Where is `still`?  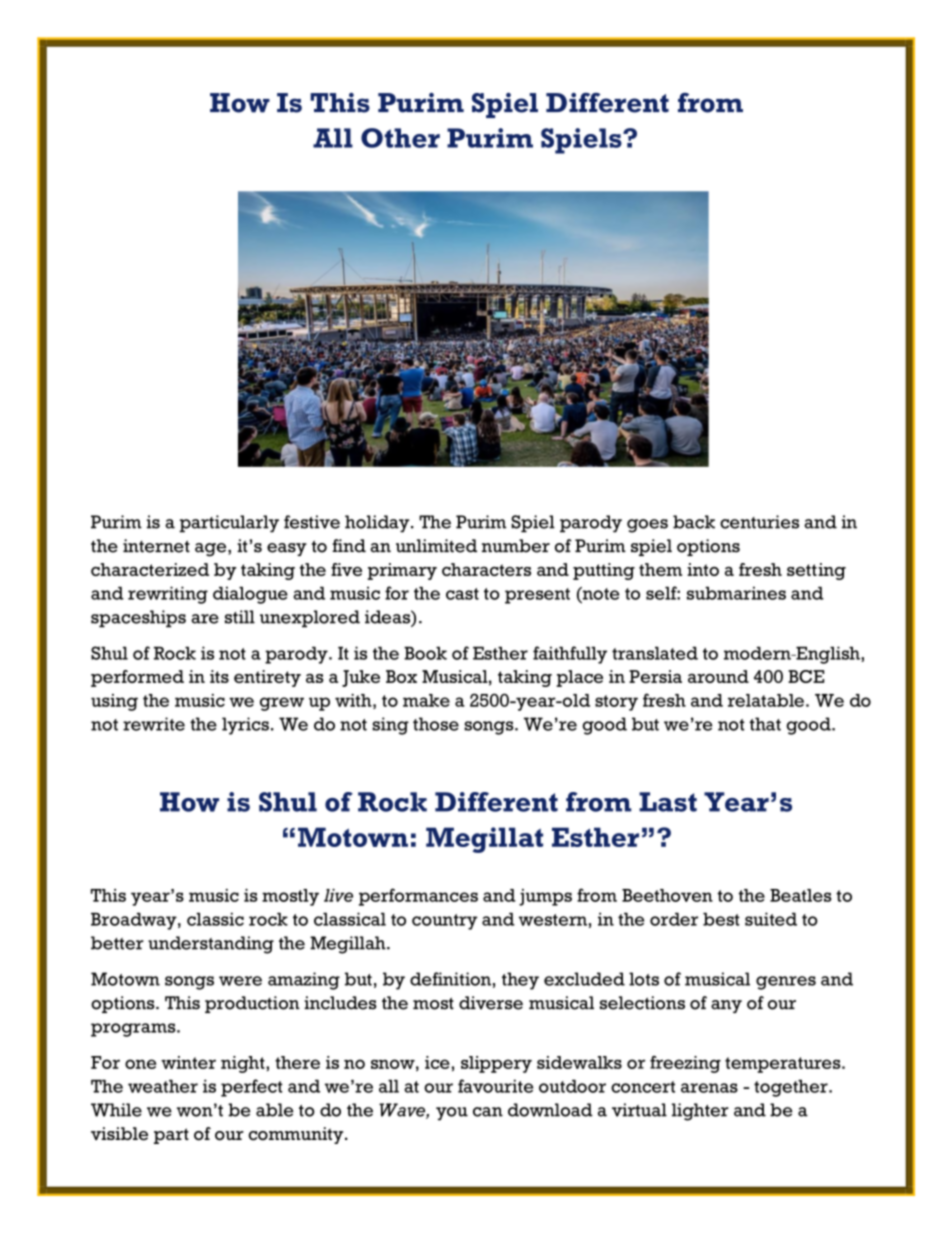
still is located at coordinates (240, 617).
